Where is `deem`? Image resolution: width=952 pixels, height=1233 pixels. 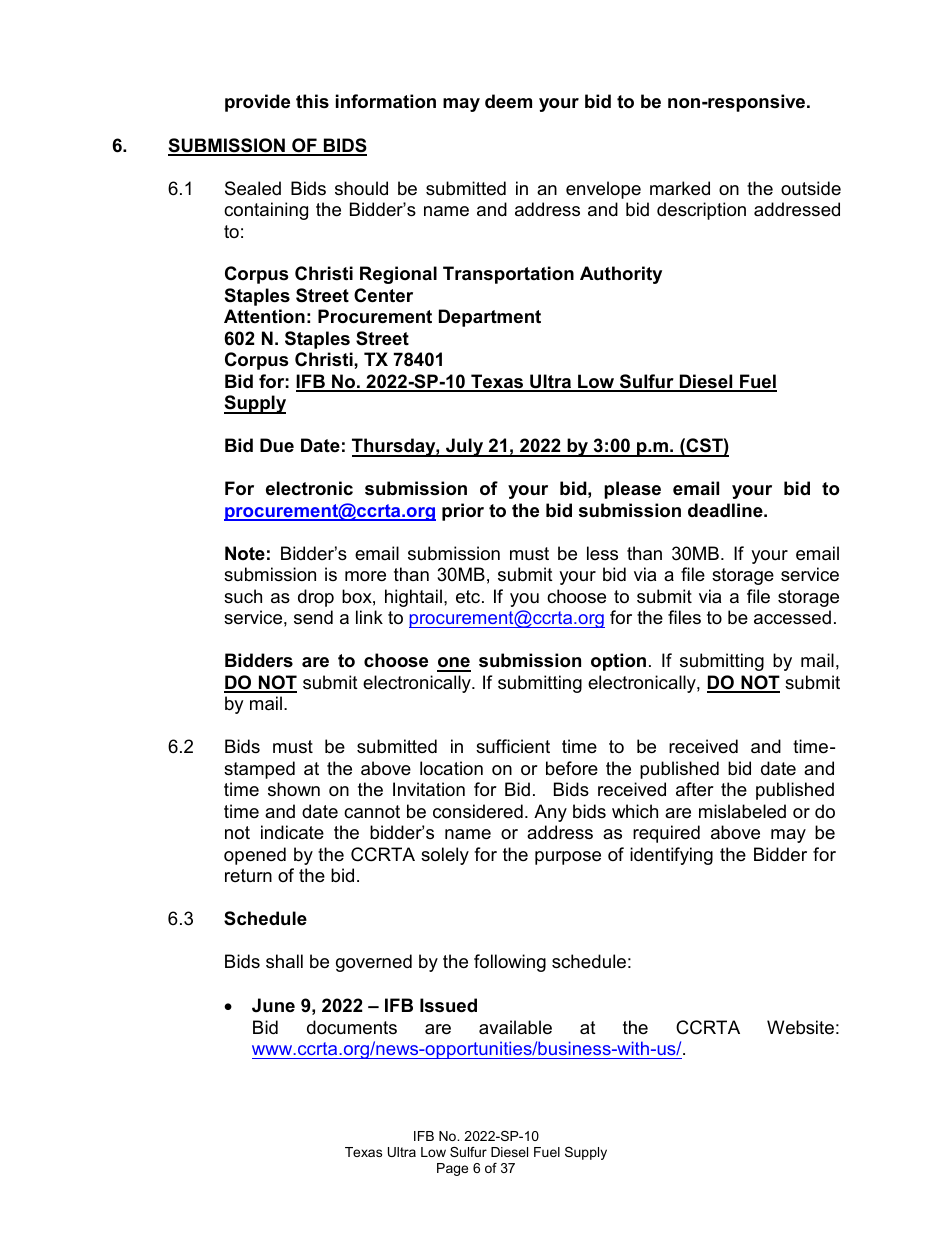
deem is located at coordinates (508, 101).
